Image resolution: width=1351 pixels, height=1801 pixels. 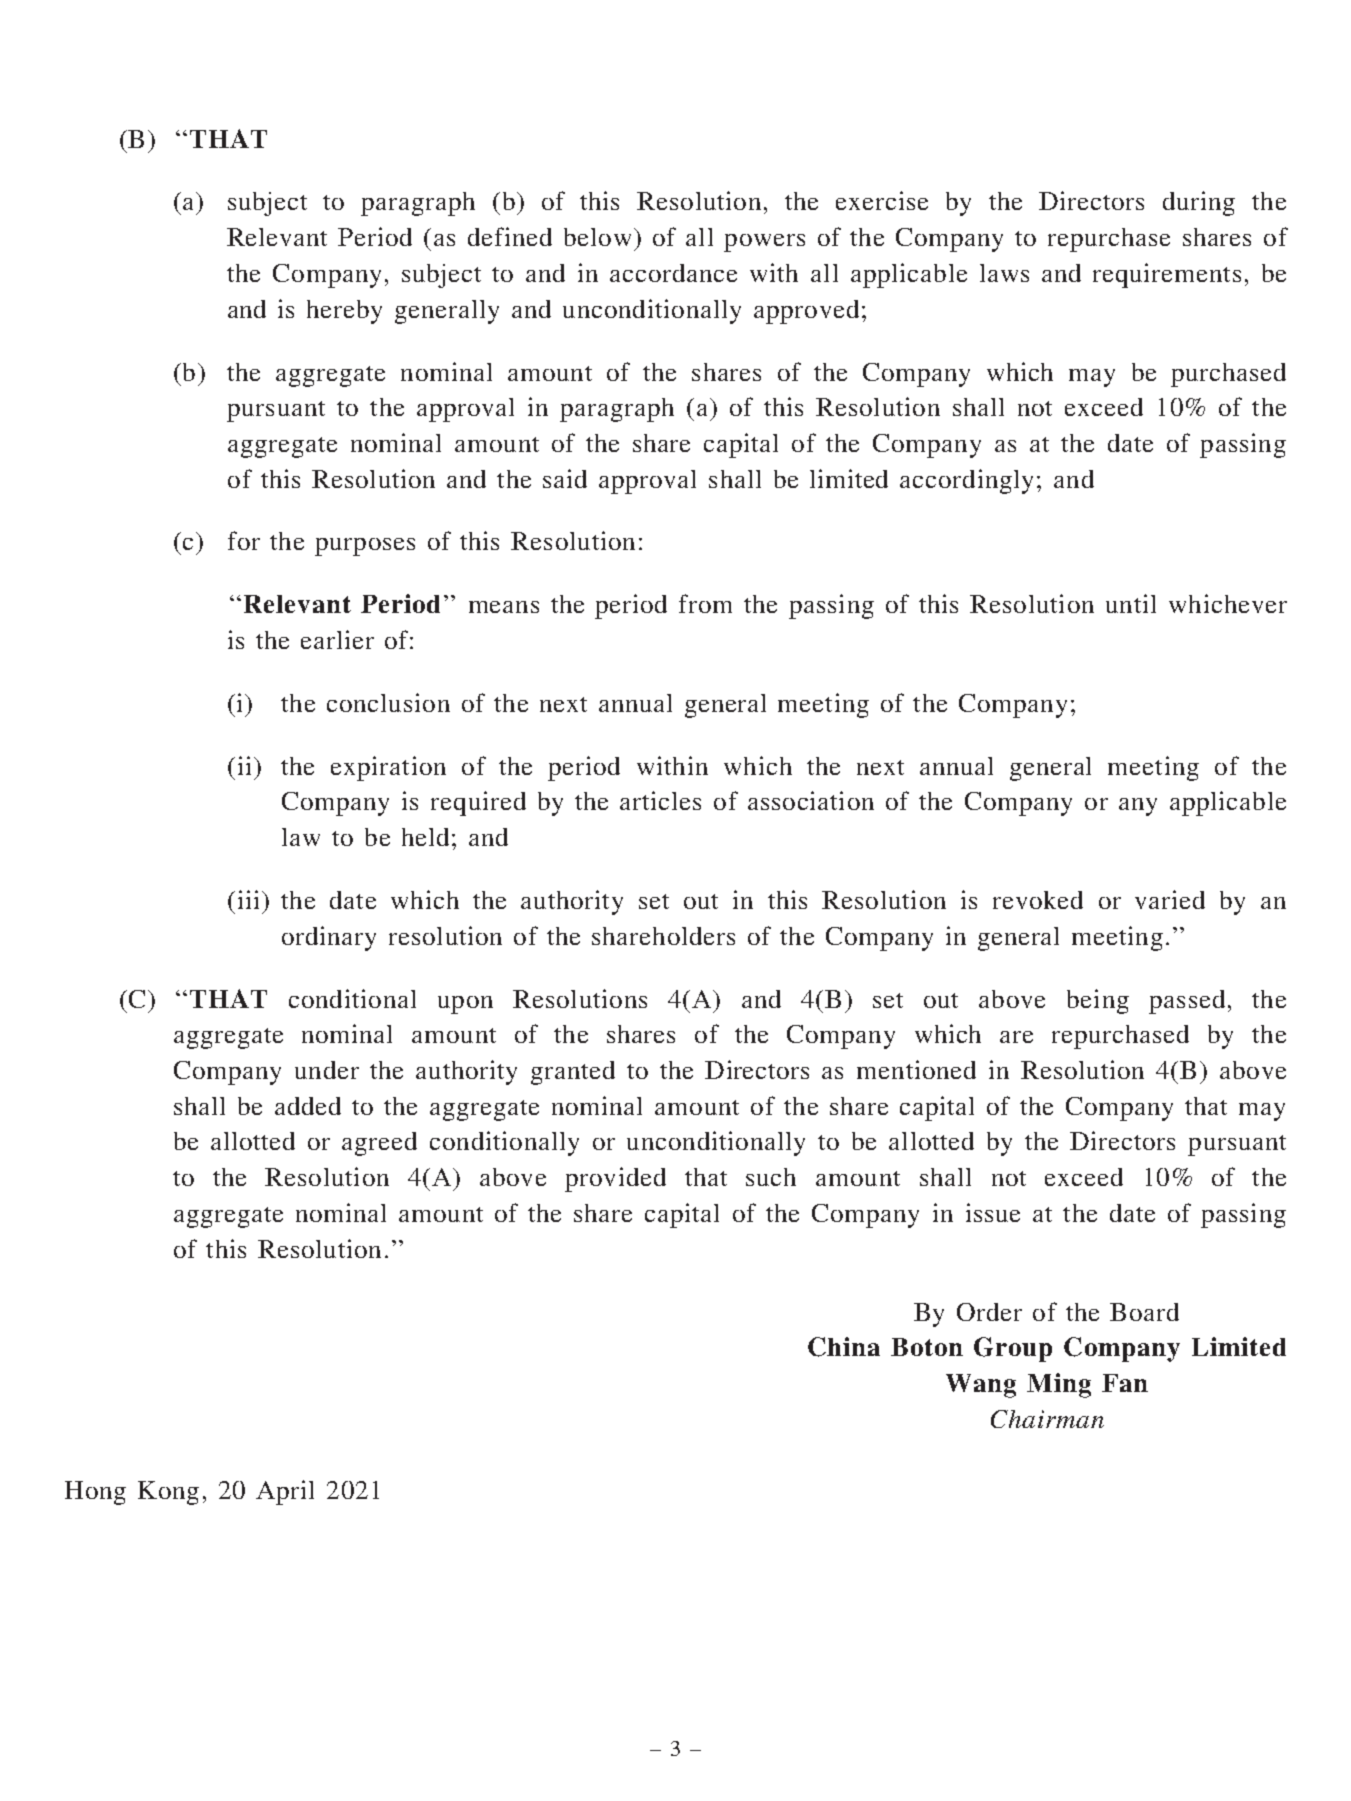 I want to click on below, so click(x=597, y=237).
